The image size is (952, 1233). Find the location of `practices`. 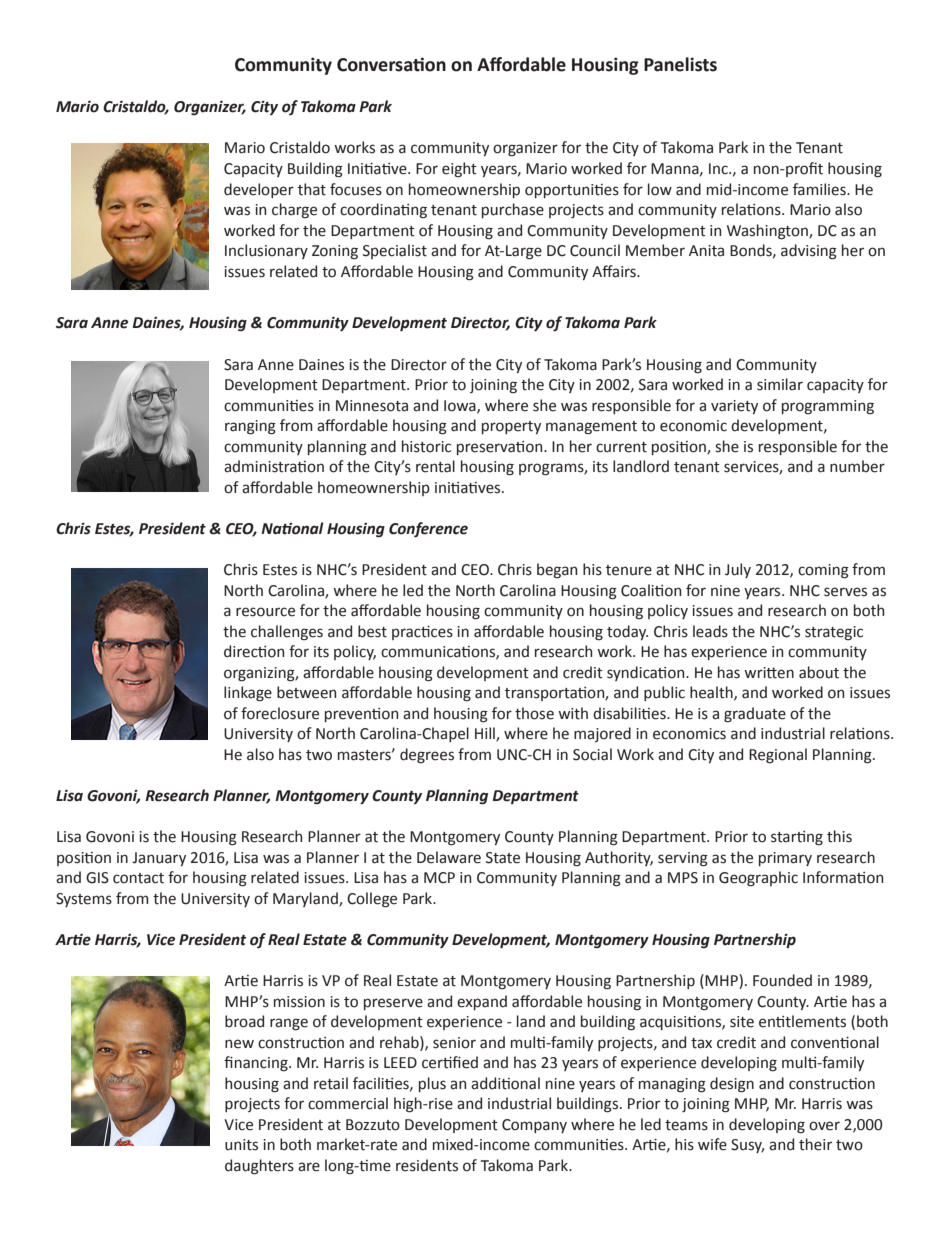

practices is located at coordinates (422, 633).
